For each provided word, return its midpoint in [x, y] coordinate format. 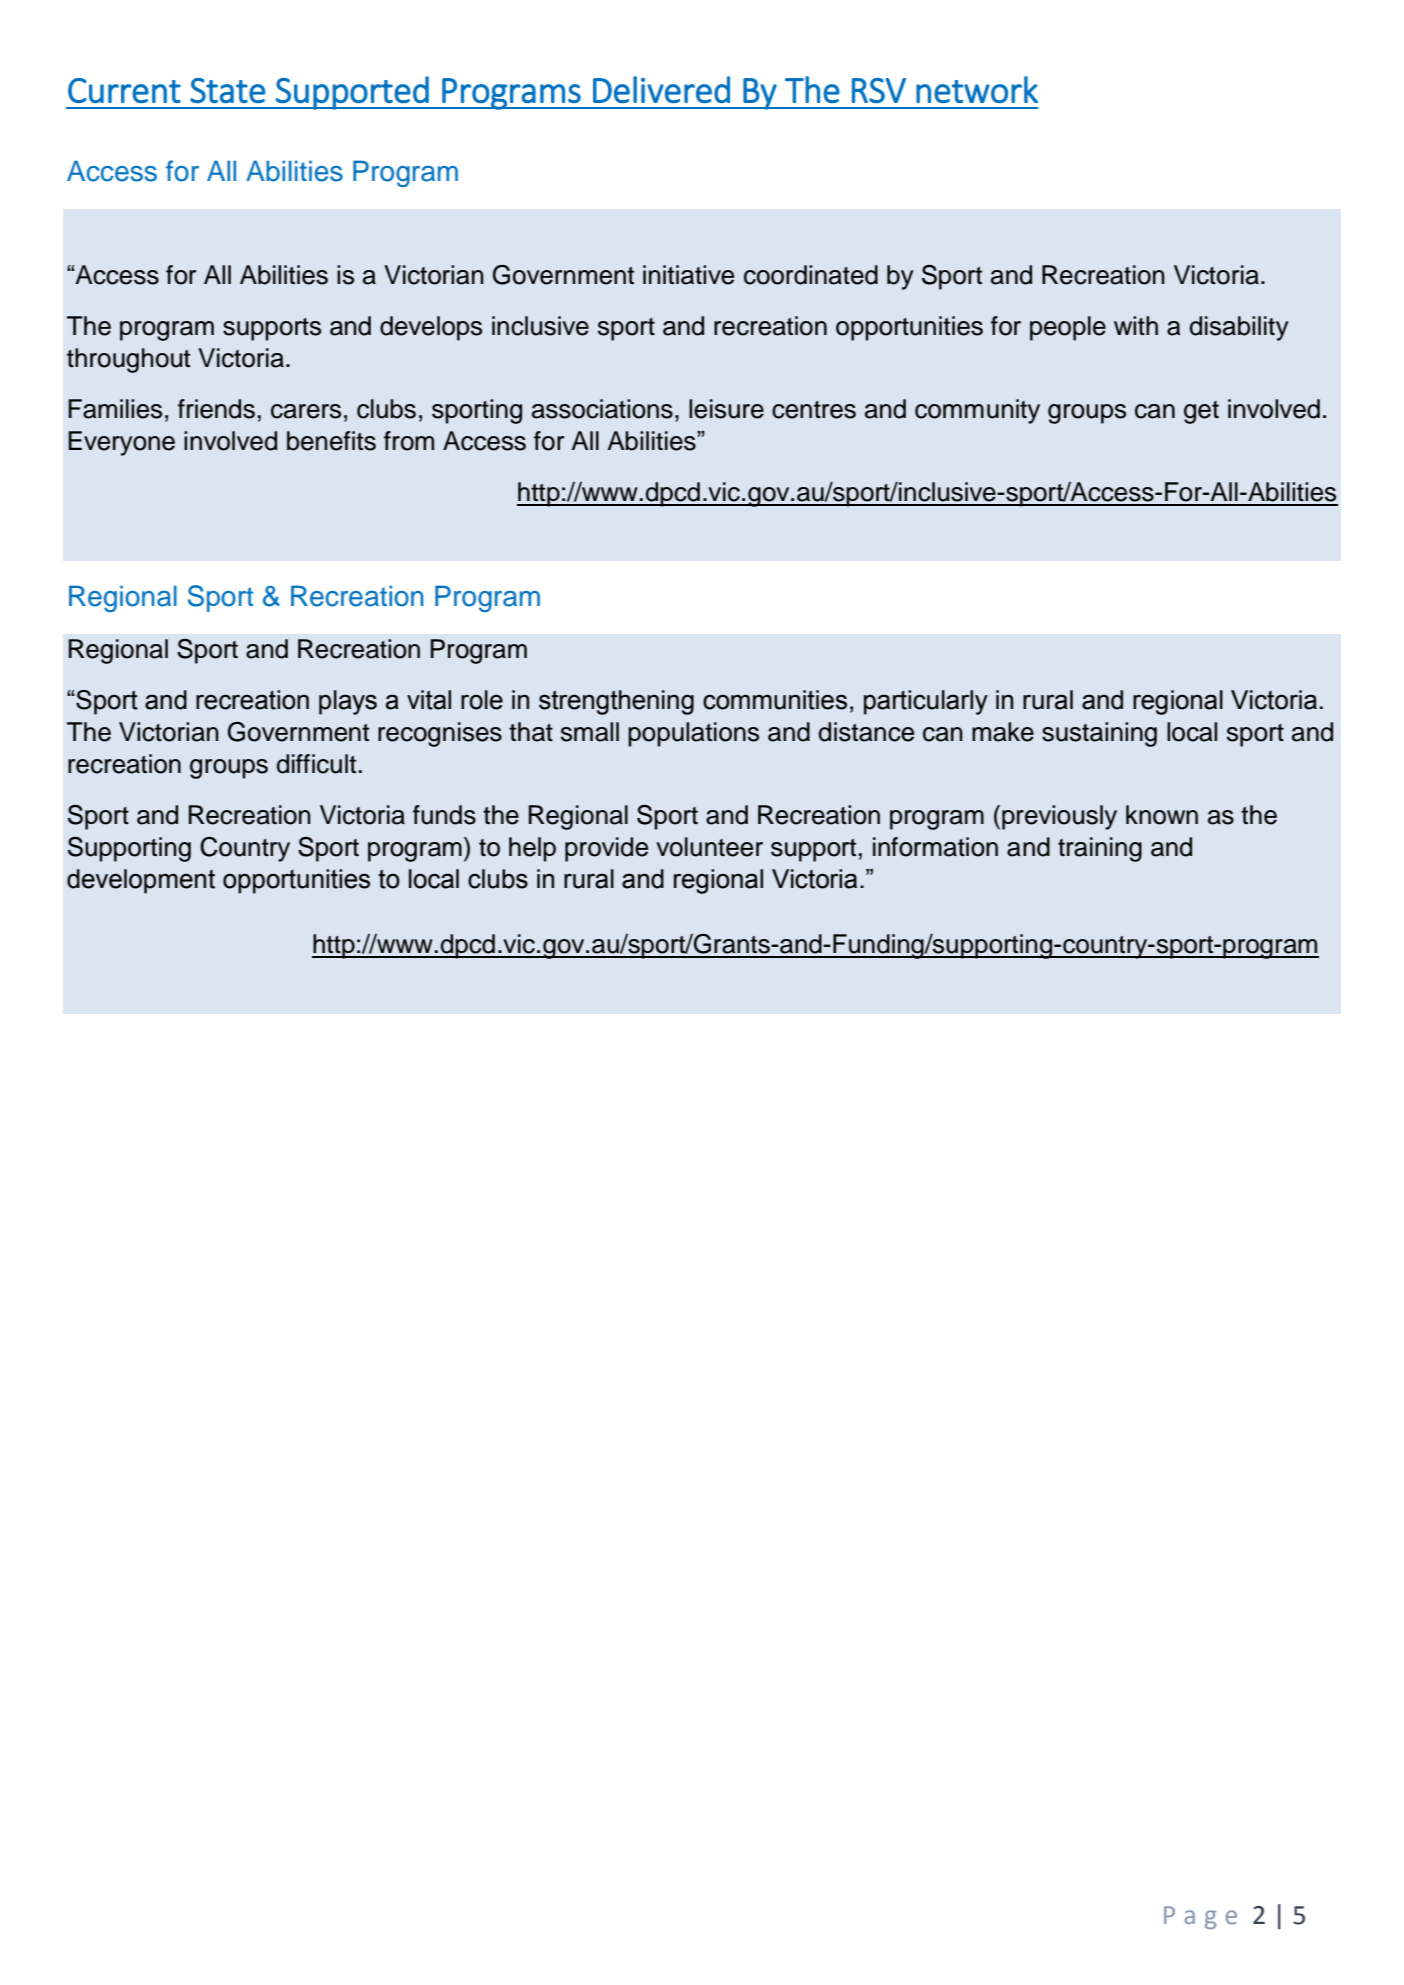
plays [348, 702]
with [1136, 325]
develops [431, 328]
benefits [331, 441]
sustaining [1099, 734]
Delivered [661, 89]
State [227, 90]
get [1201, 412]
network [977, 89]
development [141, 881]
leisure [726, 409]
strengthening [616, 702]
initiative [688, 275]
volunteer [709, 847]
